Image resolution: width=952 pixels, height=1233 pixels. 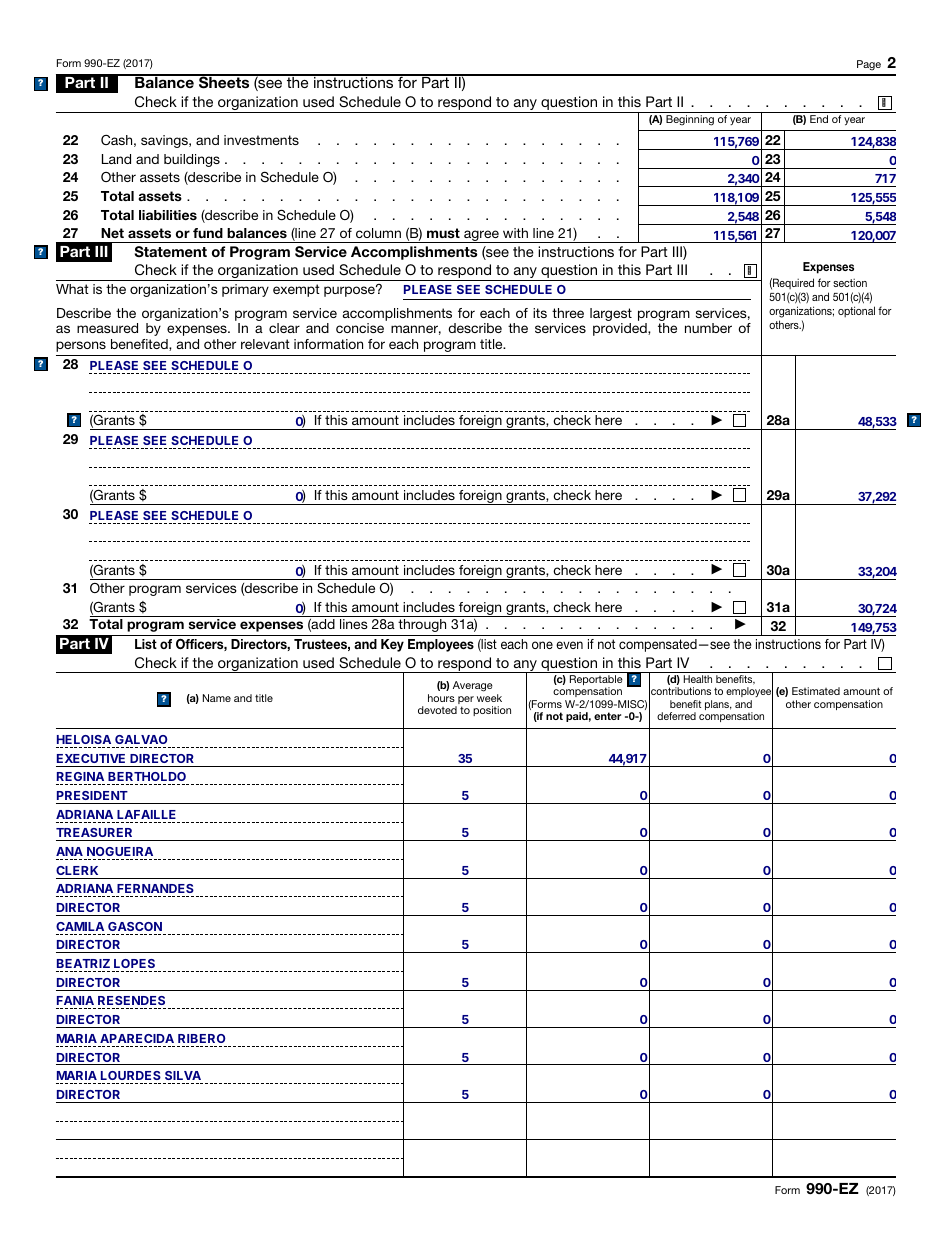 What do you see at coordinates (360, 328) in the screenshot?
I see `concise` at bounding box center [360, 328].
